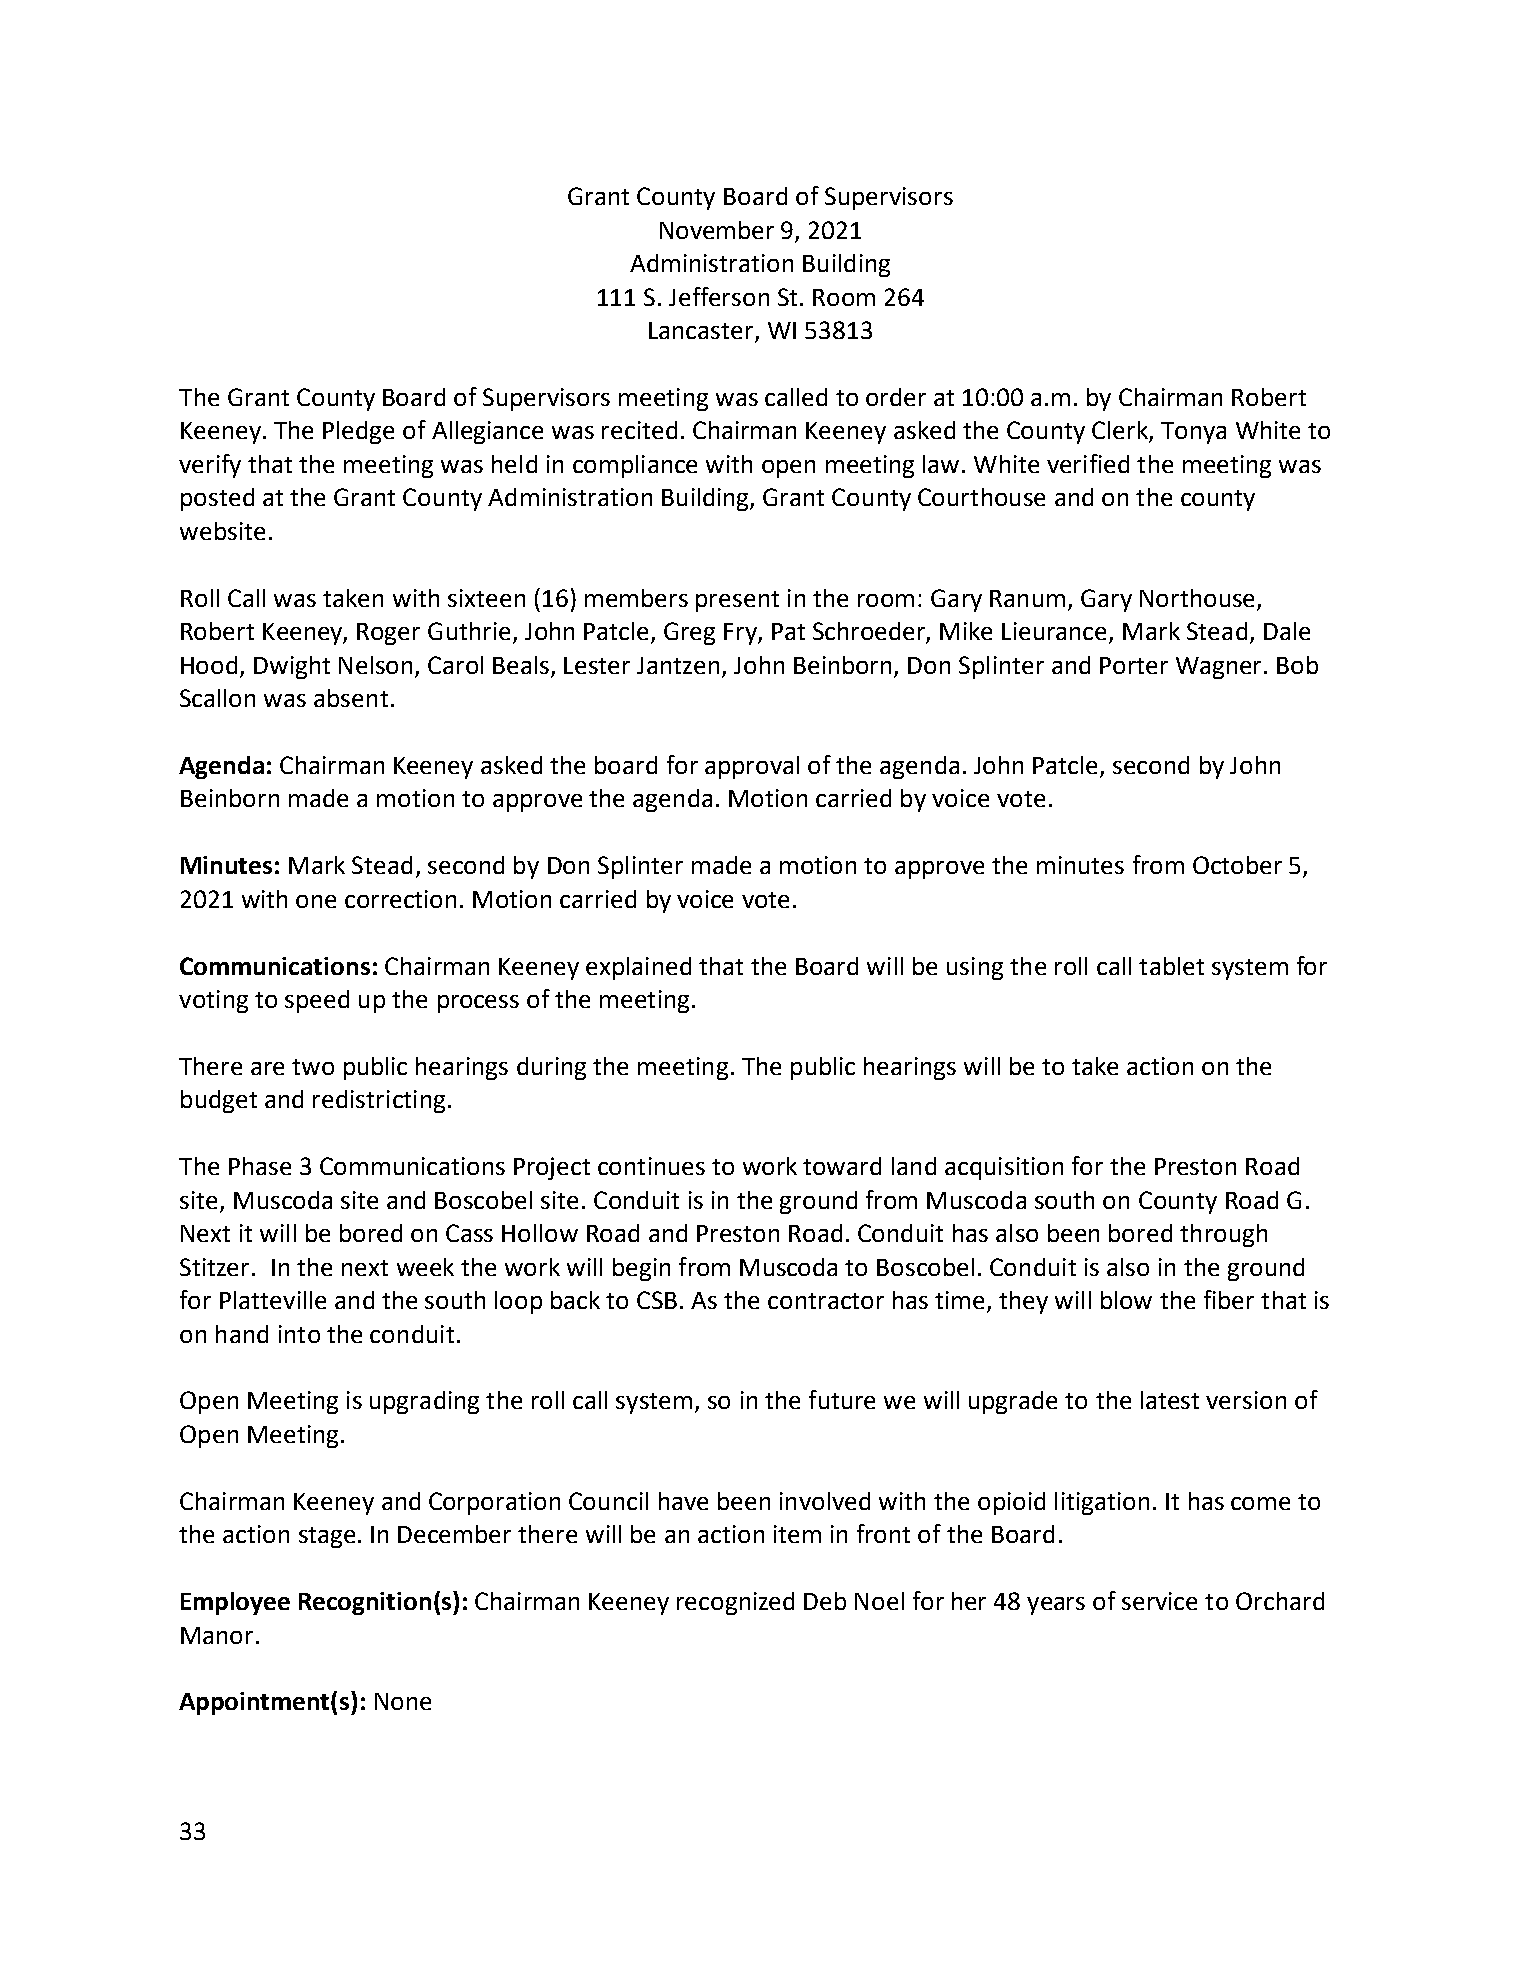  Describe the element at coordinates (388, 634) in the screenshot. I see `Roger` at that location.
